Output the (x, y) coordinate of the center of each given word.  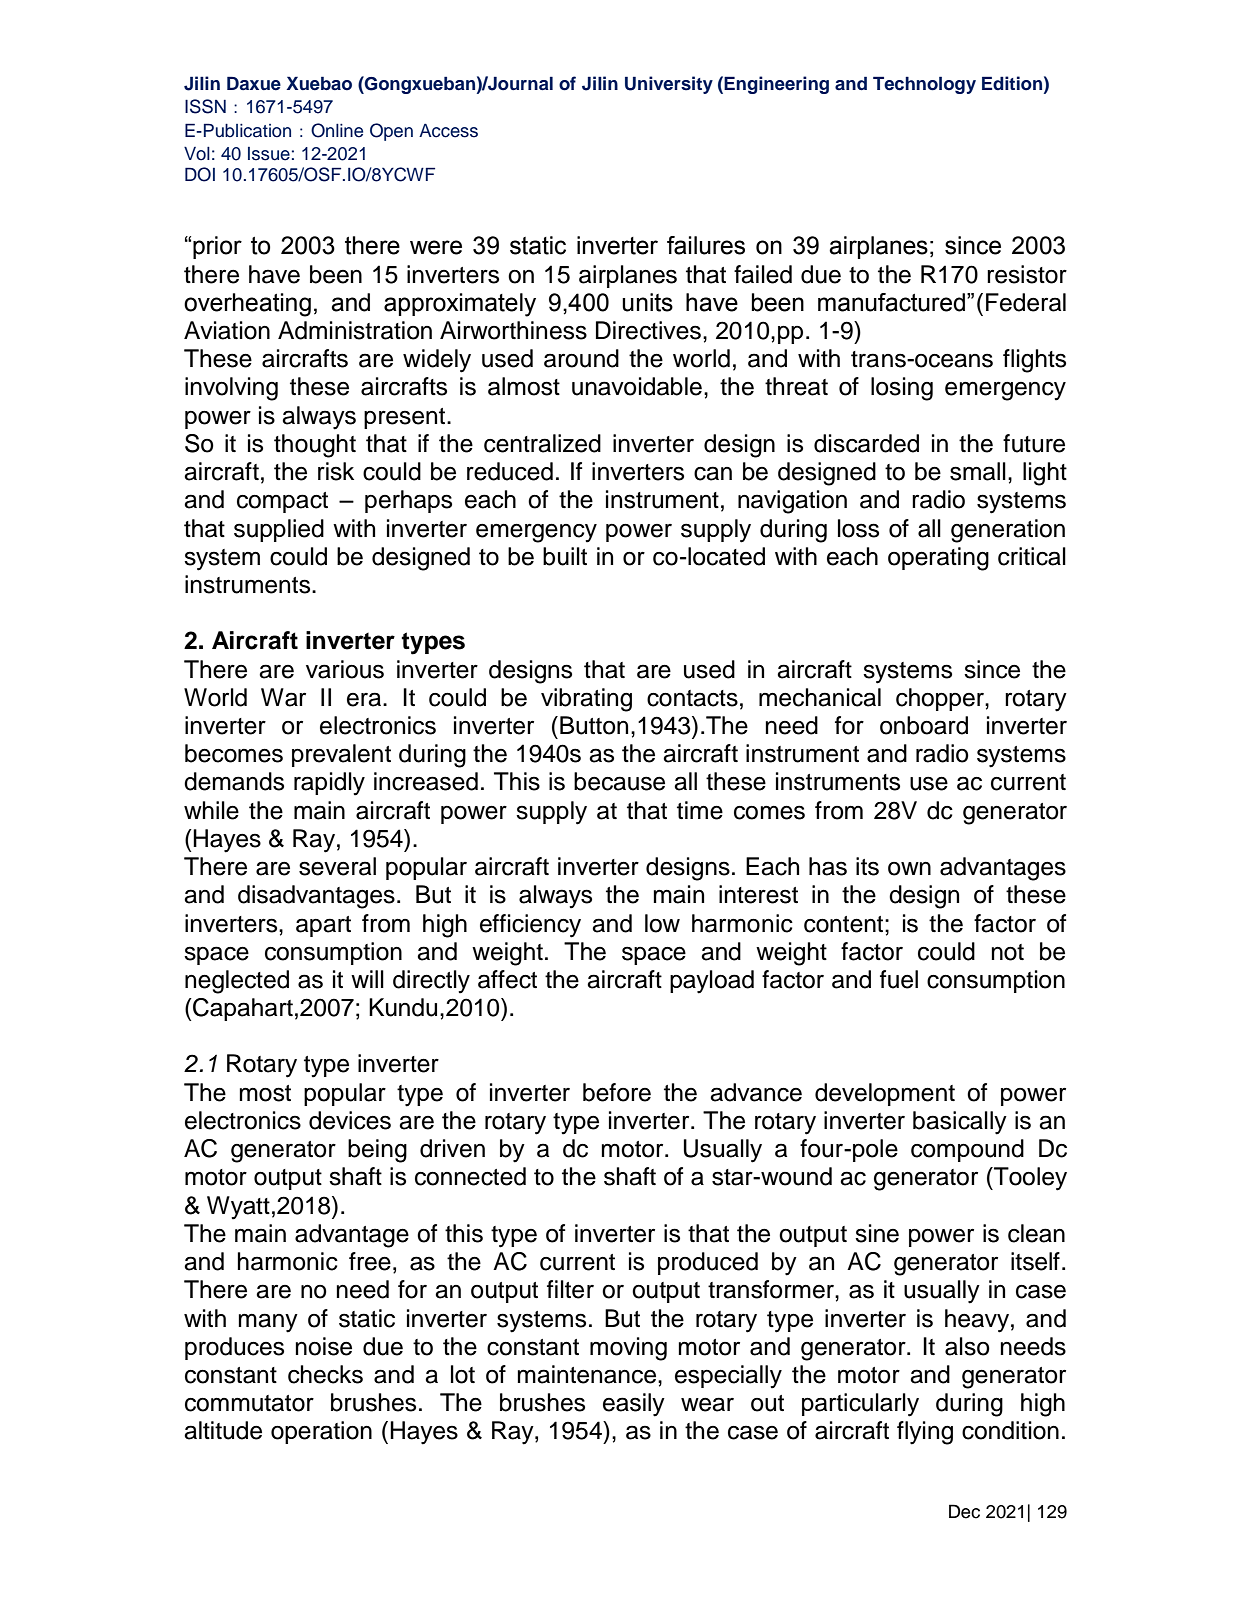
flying (925, 1433)
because (619, 781)
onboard (924, 725)
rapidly (329, 784)
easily (634, 1405)
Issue (269, 154)
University (669, 85)
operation (321, 1432)
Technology (924, 85)
